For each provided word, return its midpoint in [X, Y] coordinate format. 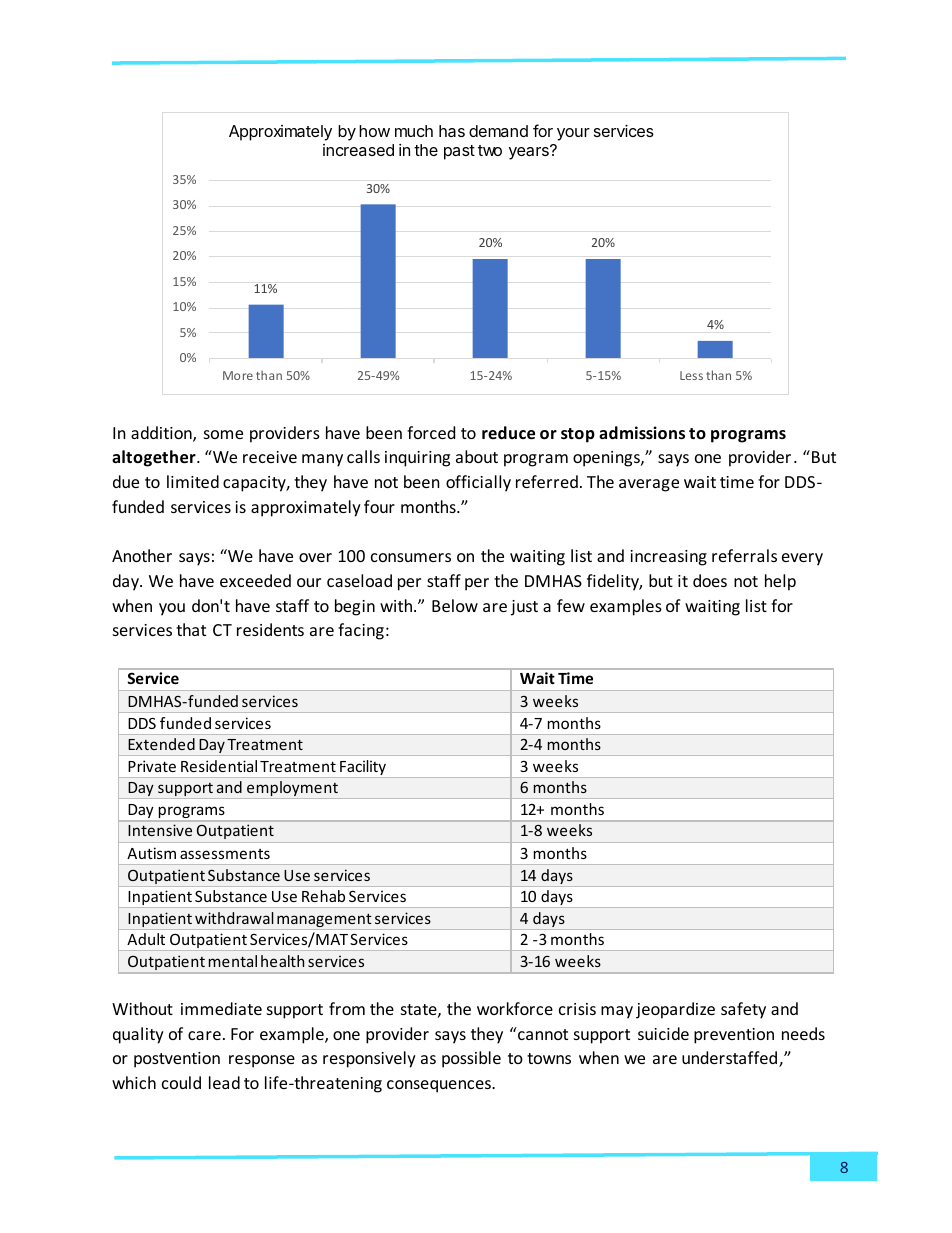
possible [471, 1059]
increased [358, 150]
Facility [363, 769]
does [710, 580]
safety [743, 1010]
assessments [225, 854]
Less [691, 375]
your [573, 134]
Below [455, 605]
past [459, 152]
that [191, 629]
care [204, 1035]
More [238, 375]
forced [431, 432]
